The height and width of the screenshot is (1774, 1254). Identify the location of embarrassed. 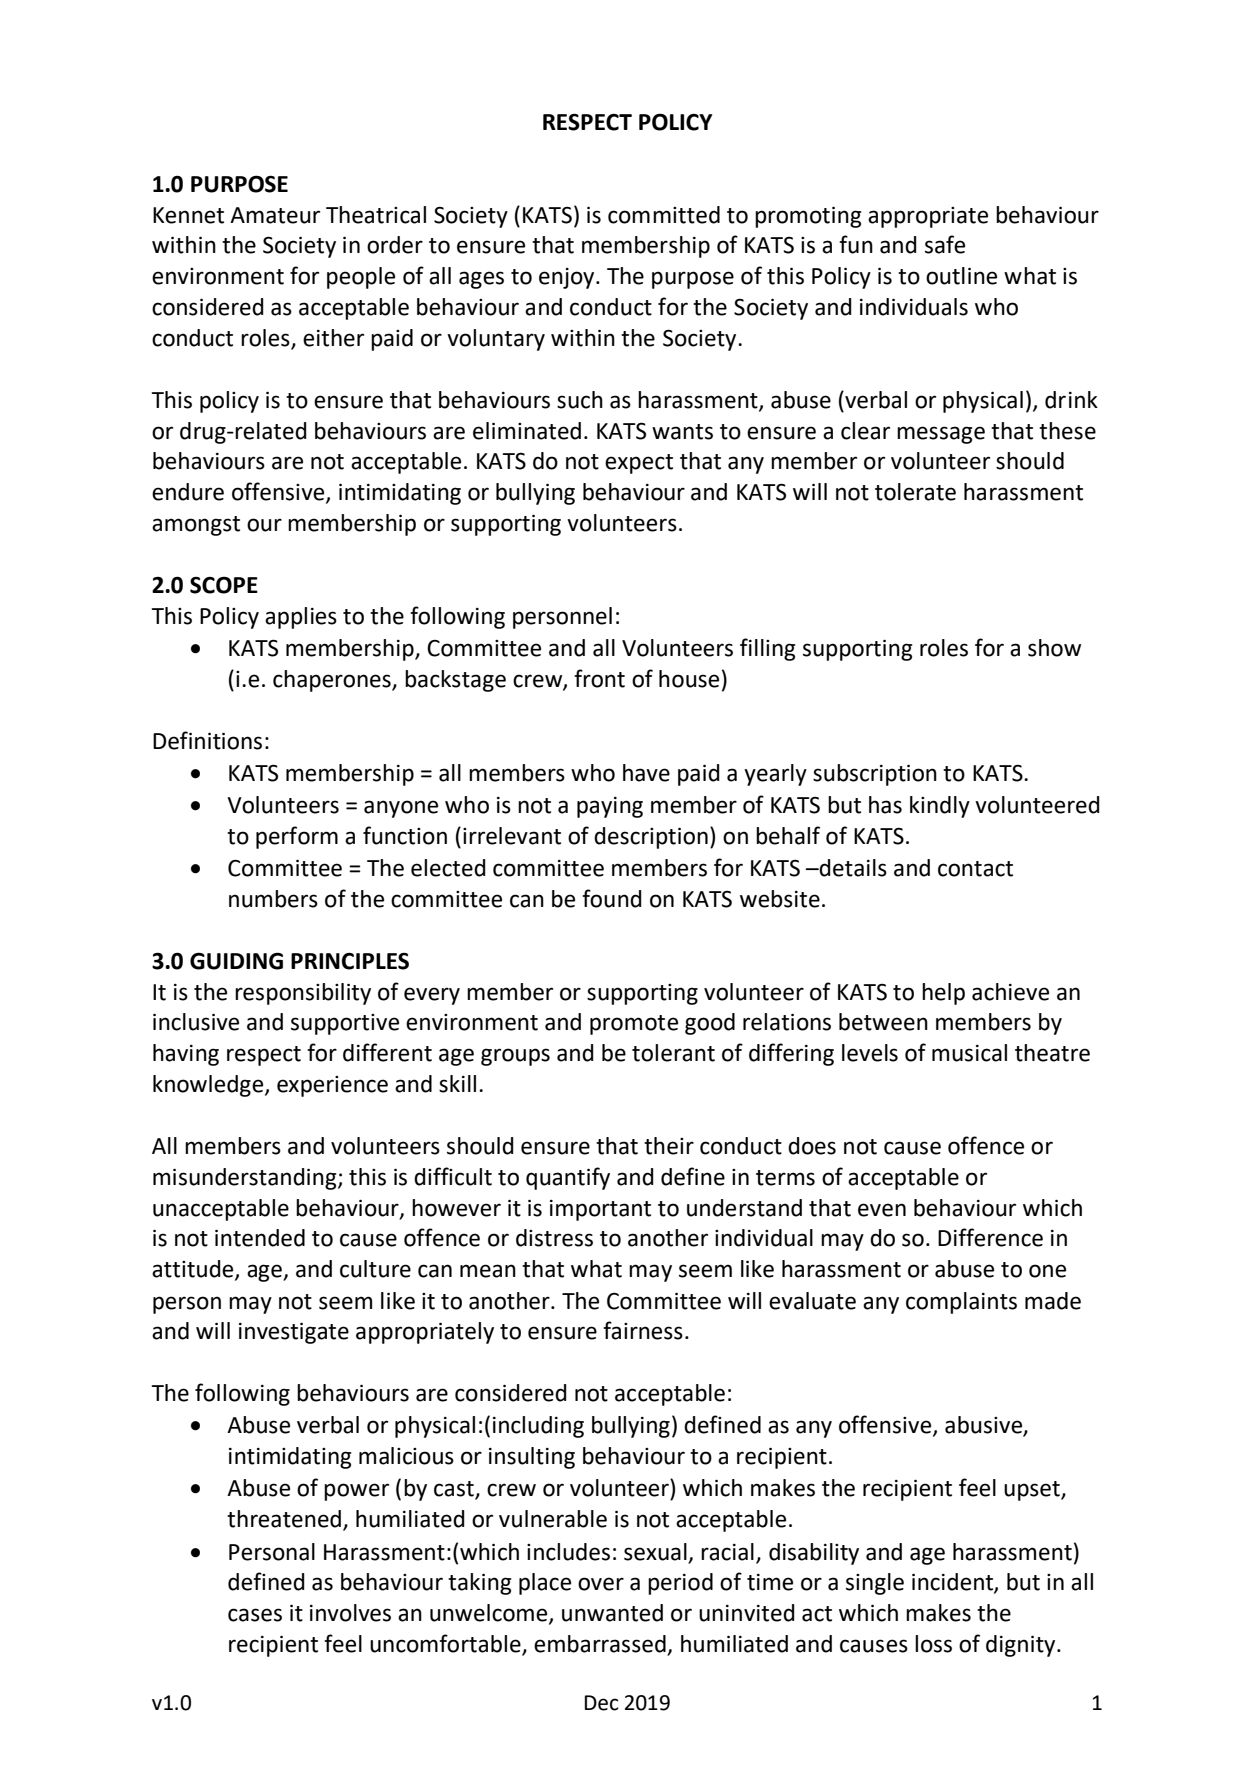
(601, 1645).
